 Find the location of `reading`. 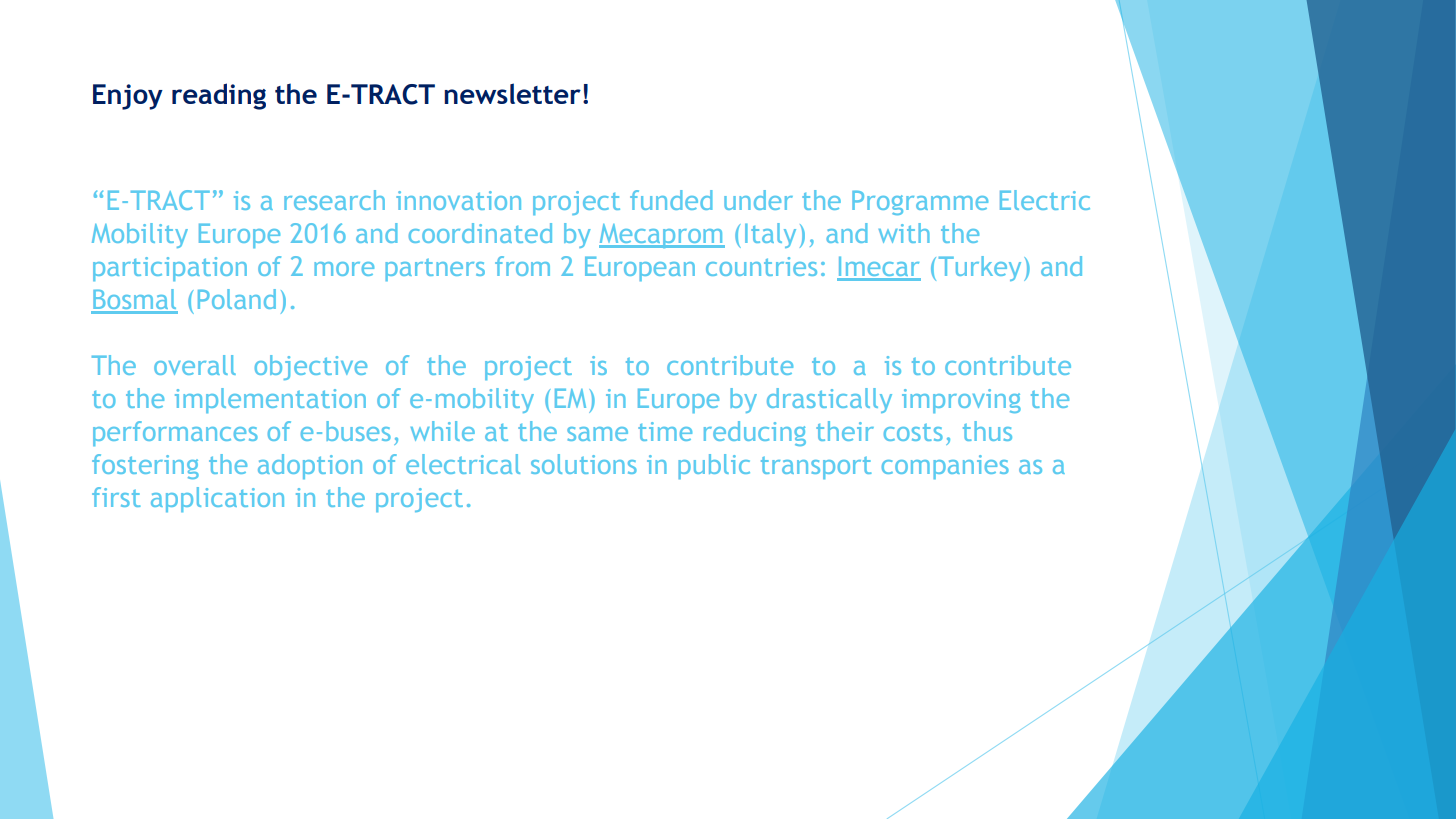

reading is located at coordinates (219, 96).
